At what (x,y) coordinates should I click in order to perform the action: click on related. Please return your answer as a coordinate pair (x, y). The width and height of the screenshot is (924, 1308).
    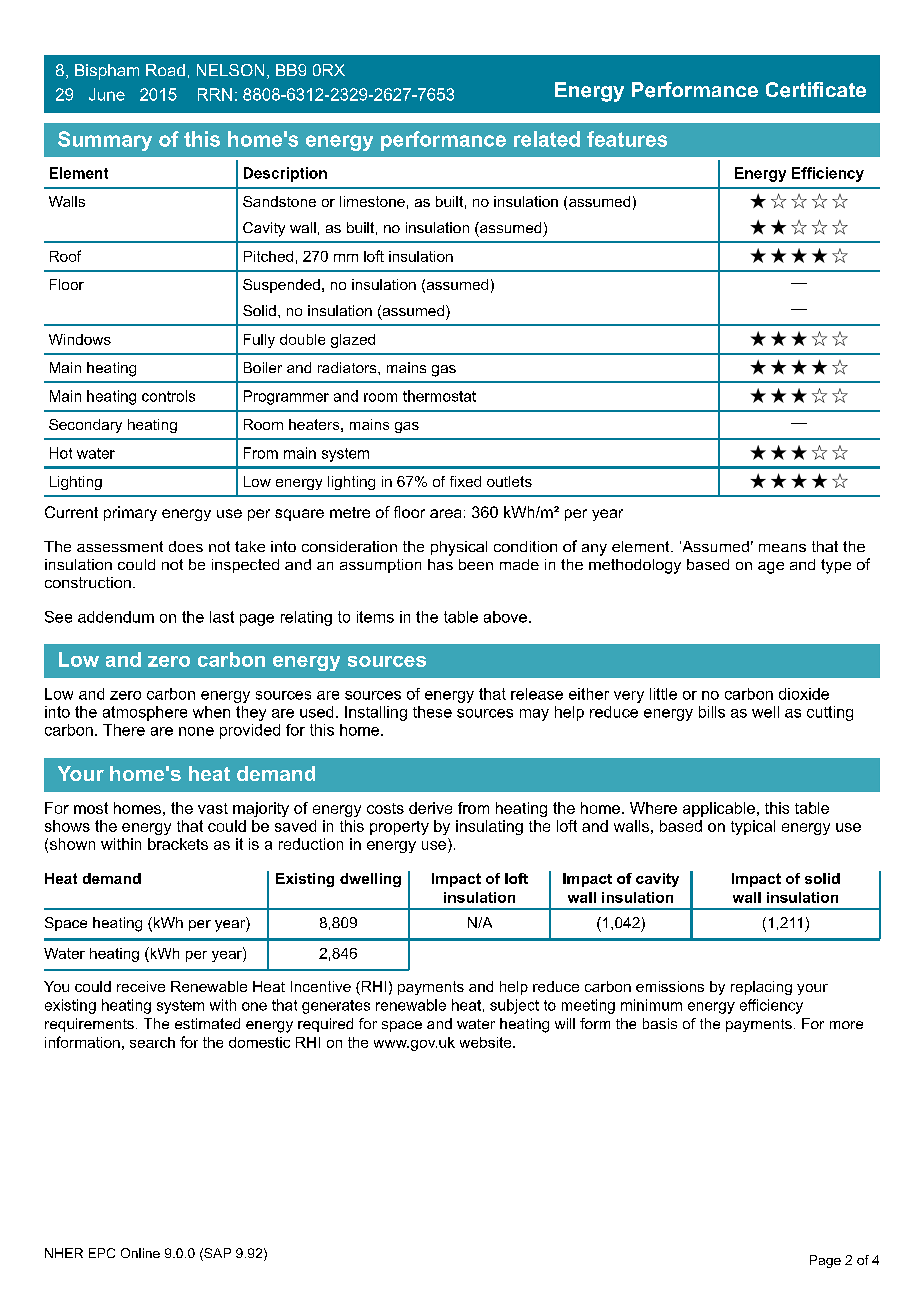
    Looking at the image, I should click on (547, 139).
